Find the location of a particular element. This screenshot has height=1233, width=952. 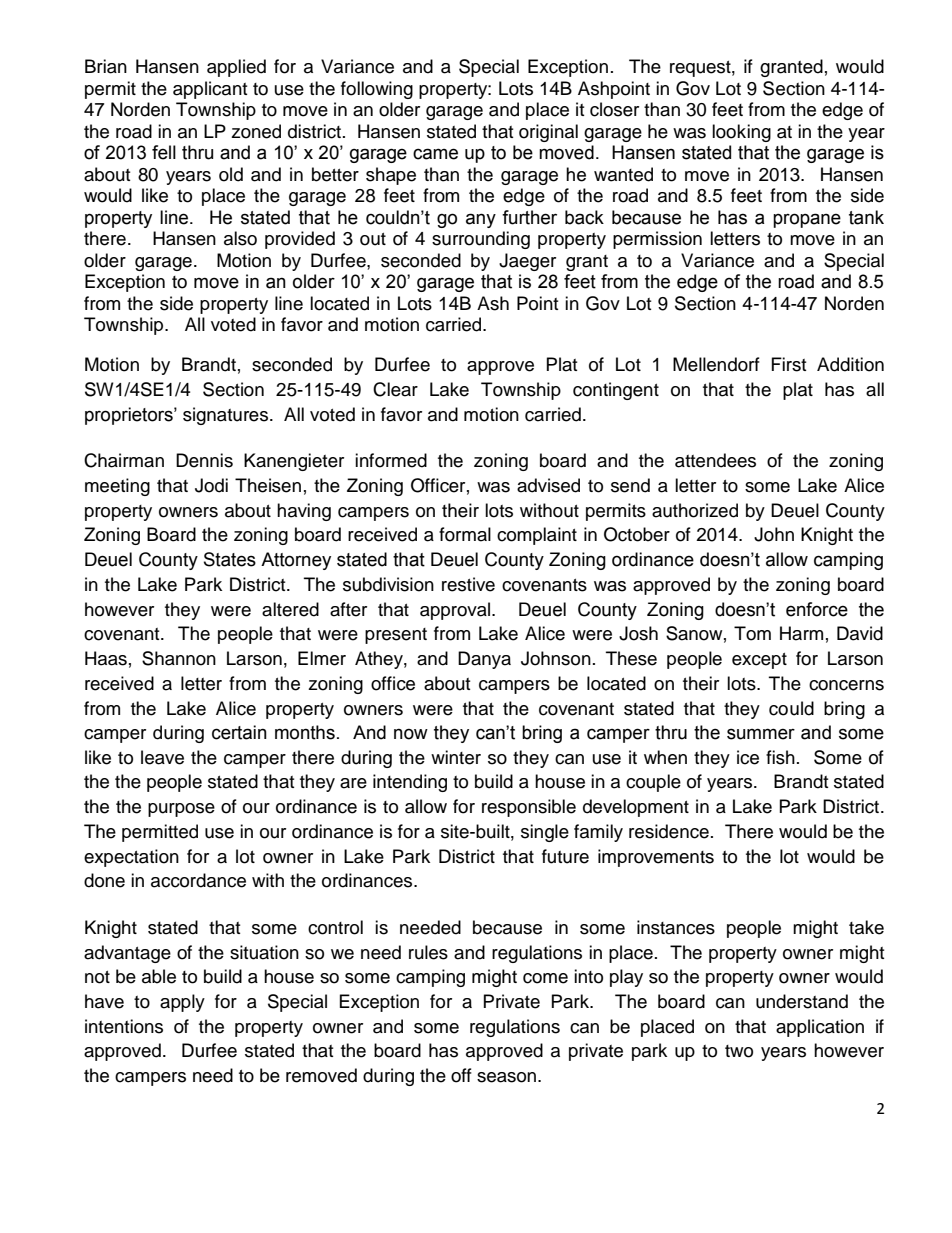

looking is located at coordinates (741, 133).
